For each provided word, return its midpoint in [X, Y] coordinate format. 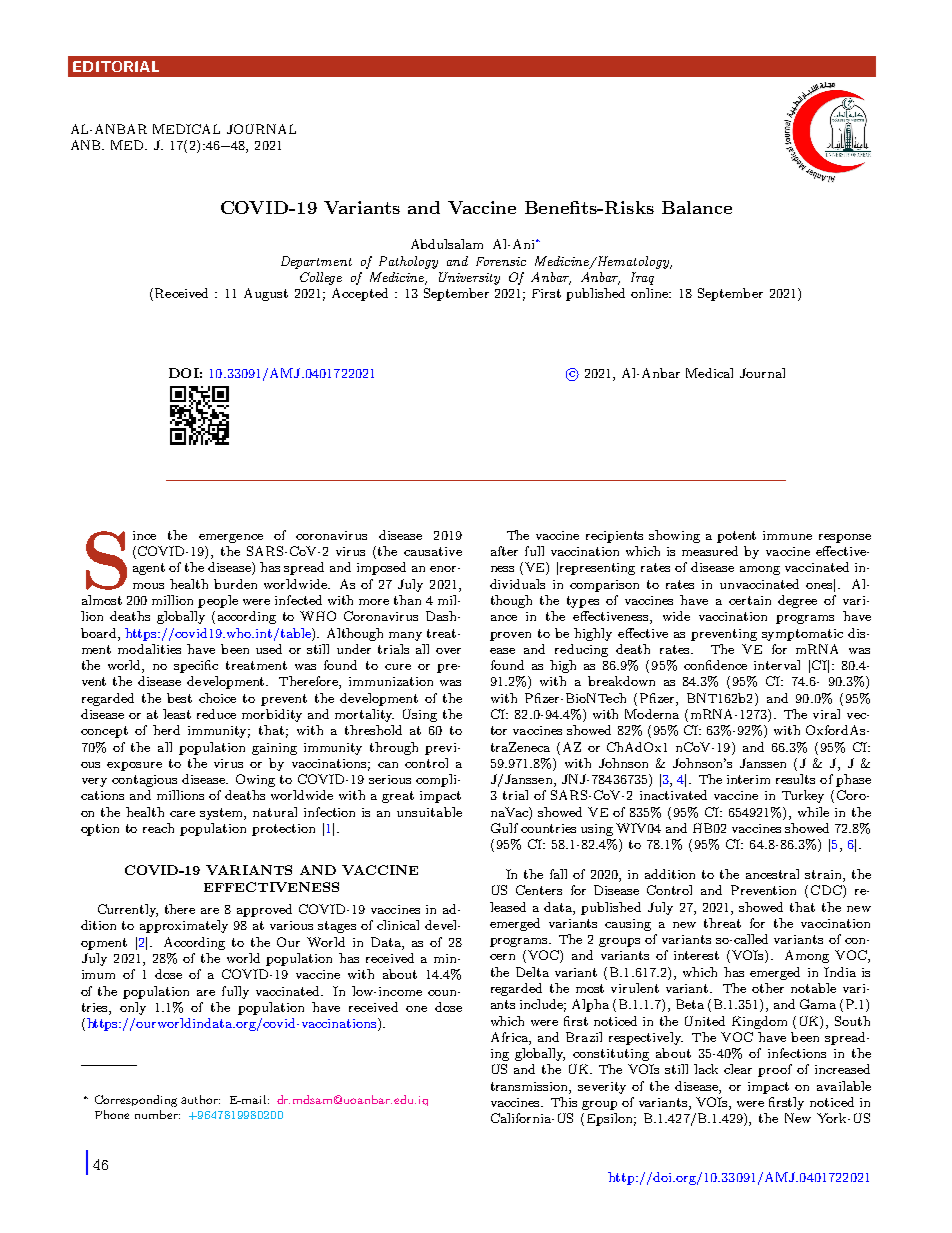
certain [750, 600]
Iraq [642, 278]
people [218, 601]
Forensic [501, 261]
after [504, 551]
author [200, 1099]
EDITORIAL [116, 66]
